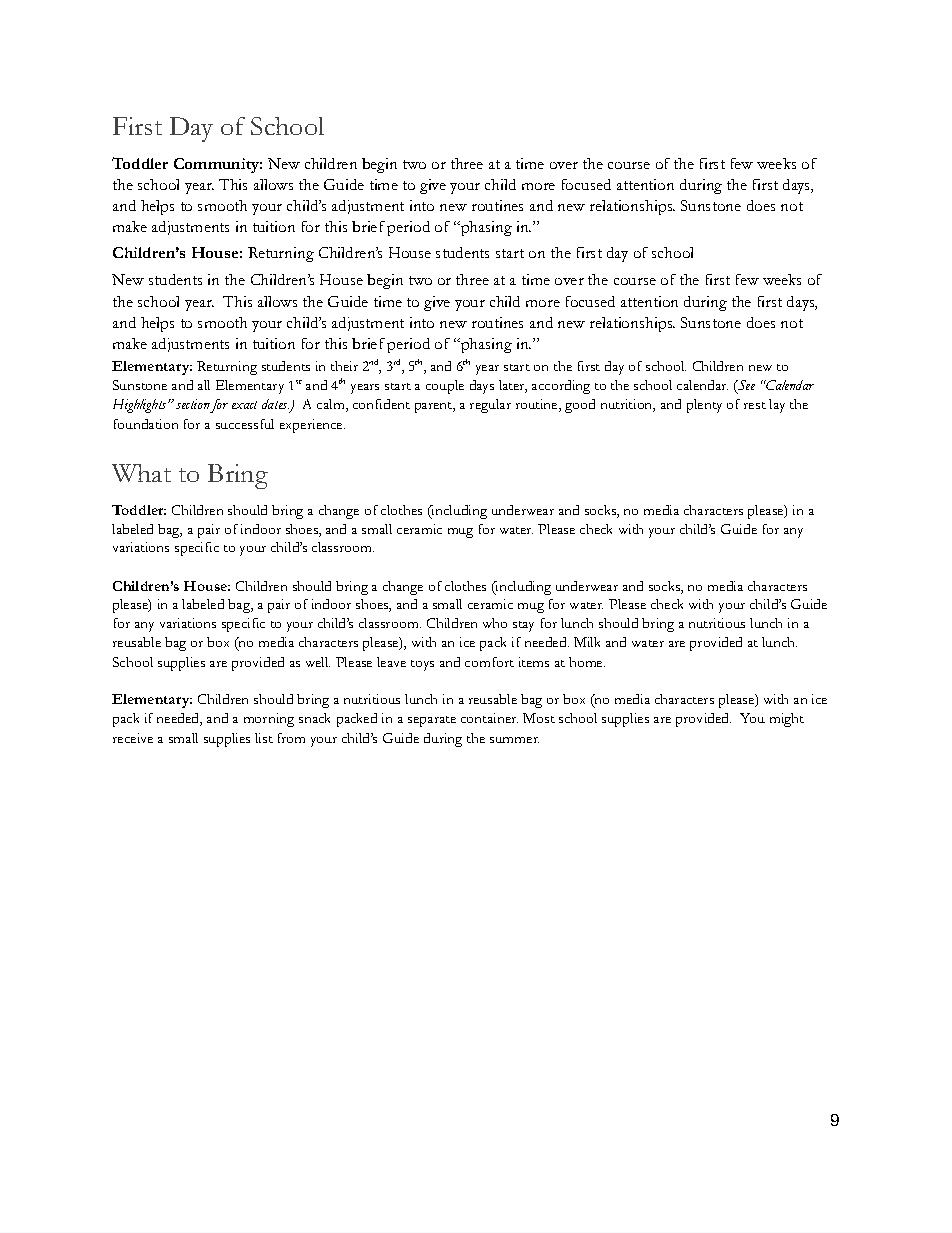 Image resolution: width=952 pixels, height=1233 pixels. I want to click on section, so click(193, 404).
